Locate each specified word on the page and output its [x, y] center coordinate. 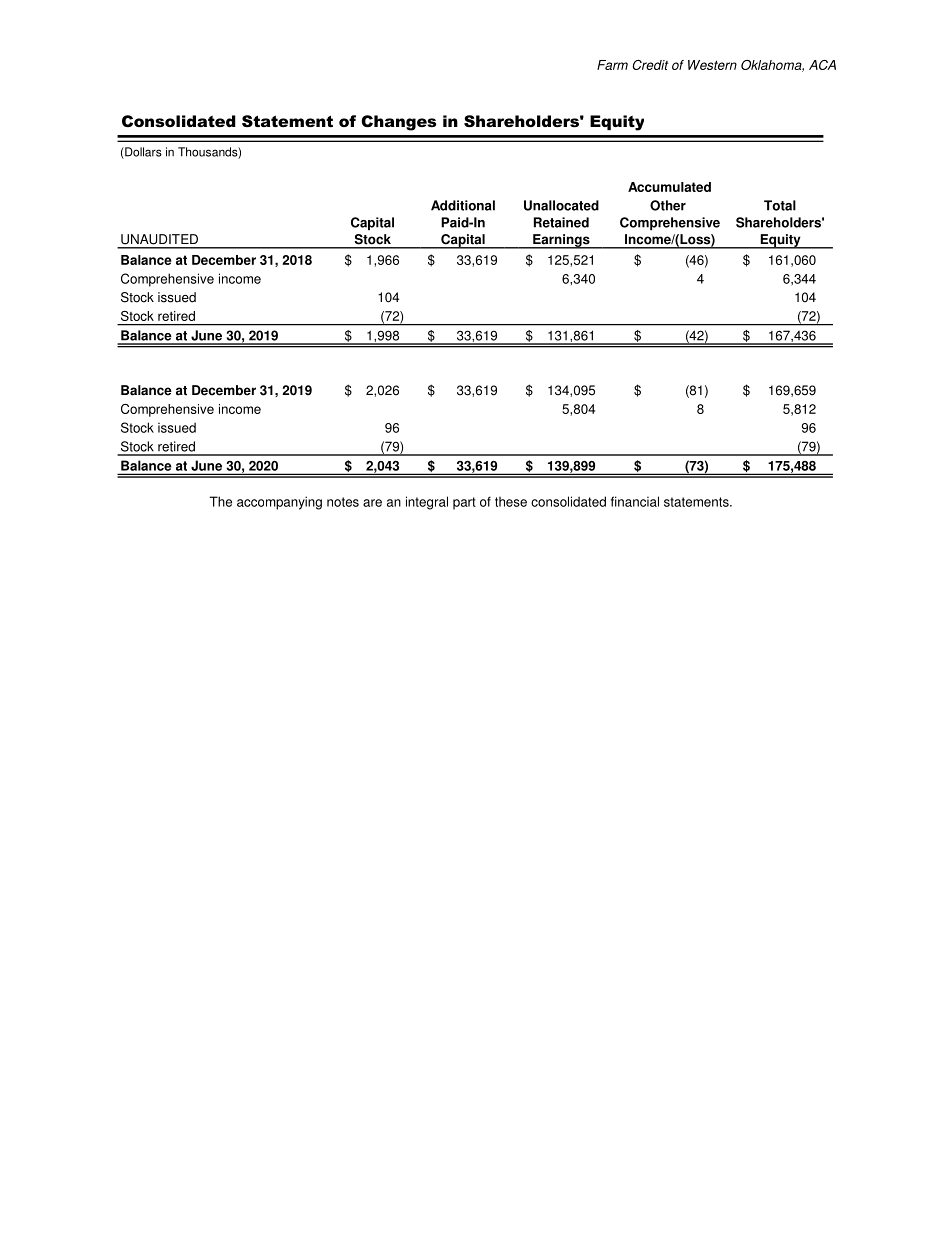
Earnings [561, 241]
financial [635, 501]
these [511, 502]
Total [780, 205]
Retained [561, 222]
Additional [463, 205]
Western [712, 65]
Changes [399, 123]
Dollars [142, 153]
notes [343, 502]
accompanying [279, 503]
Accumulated [669, 187]
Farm [612, 65]
